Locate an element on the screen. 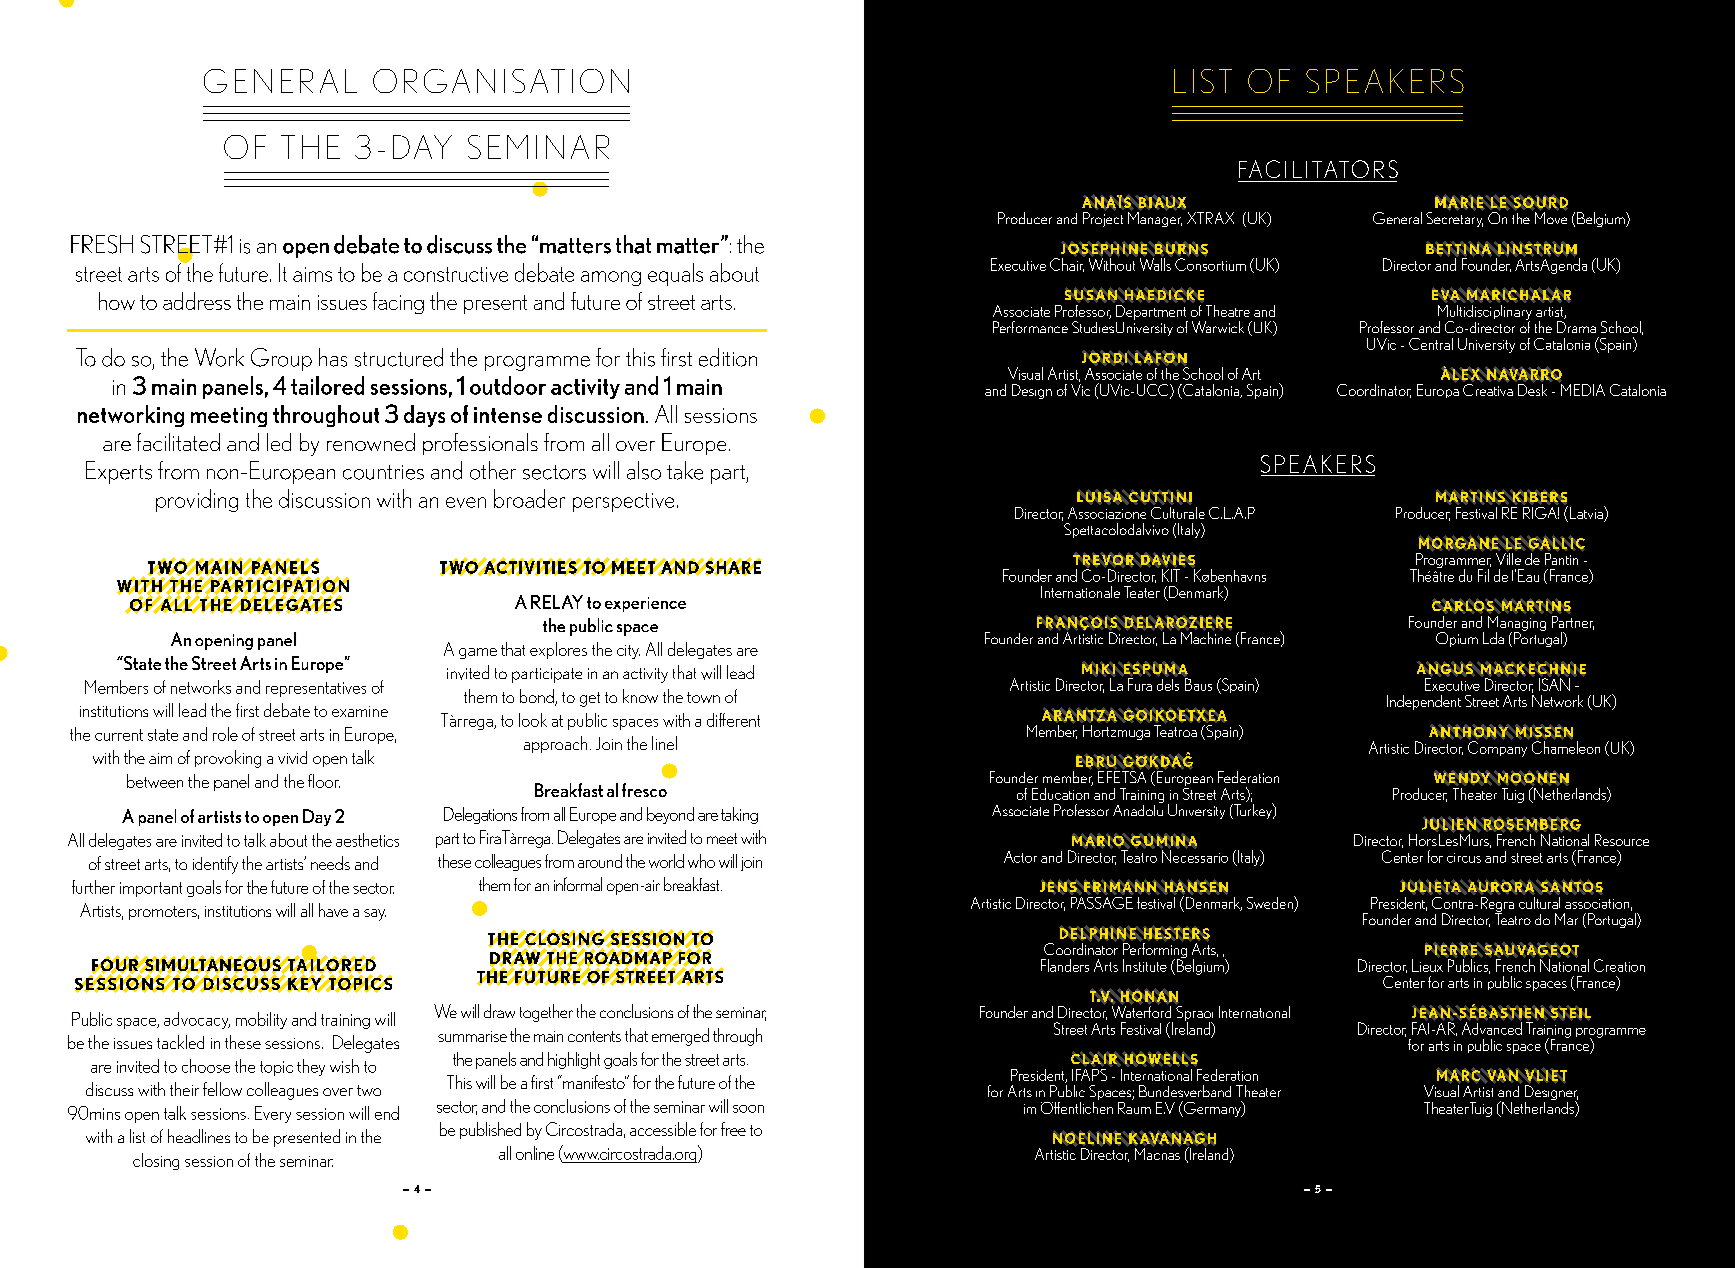  Project is located at coordinates (1103, 218).
